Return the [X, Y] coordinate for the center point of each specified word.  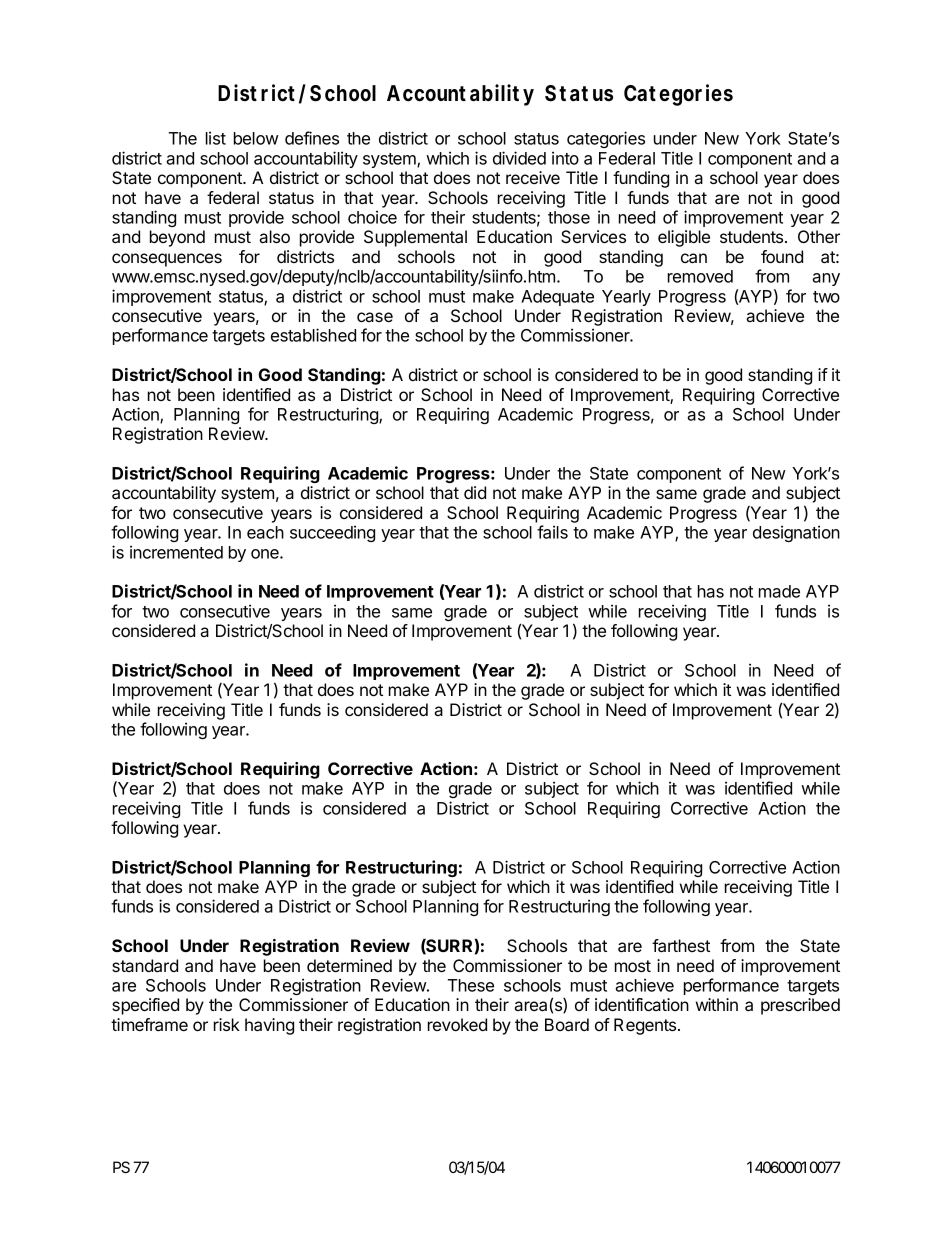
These [471, 985]
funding [641, 179]
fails [552, 532]
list [216, 138]
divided [519, 158]
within [717, 1004]
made [779, 591]
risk [227, 1024]
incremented [176, 552]
